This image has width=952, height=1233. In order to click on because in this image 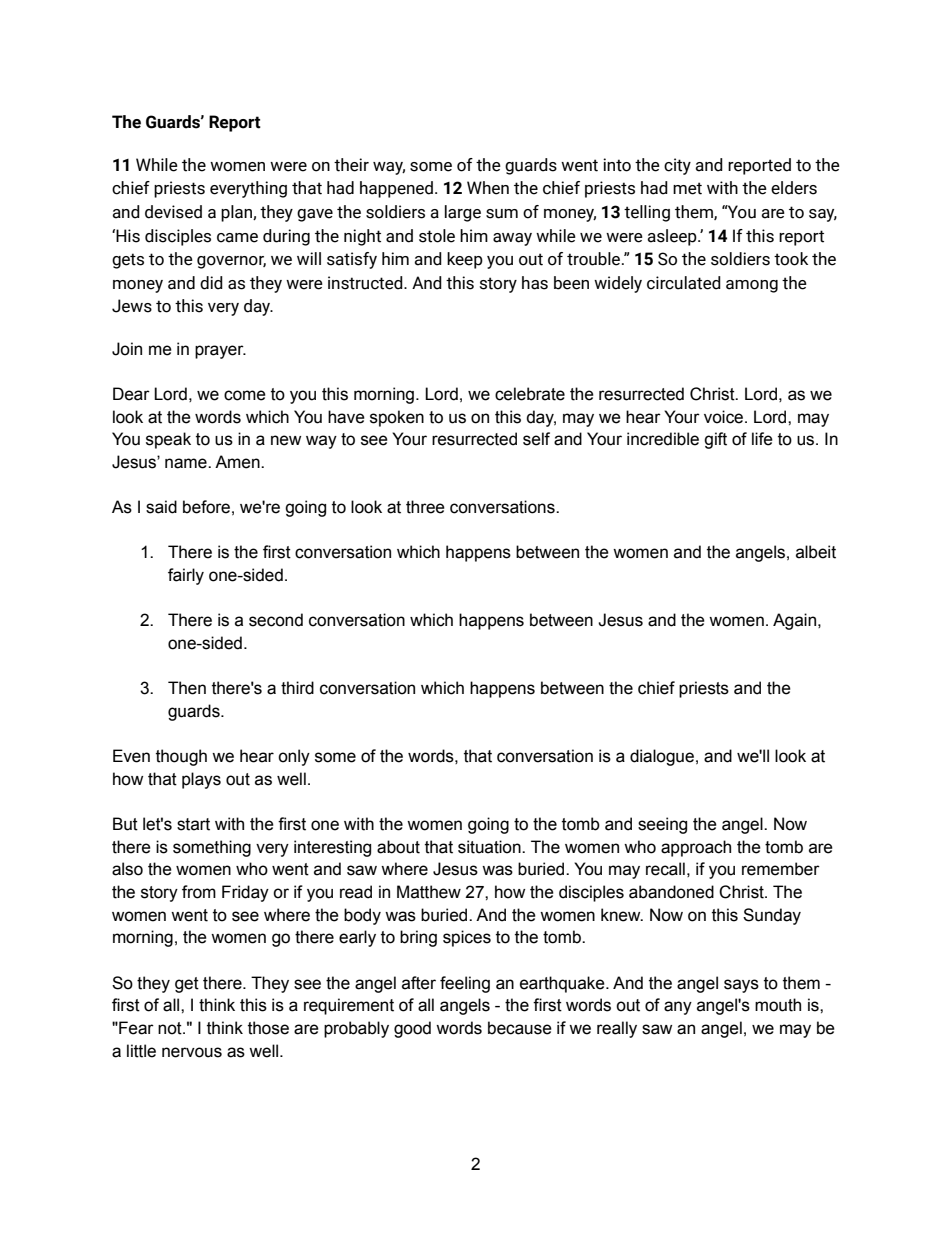, I will do `click(520, 1028)`.
